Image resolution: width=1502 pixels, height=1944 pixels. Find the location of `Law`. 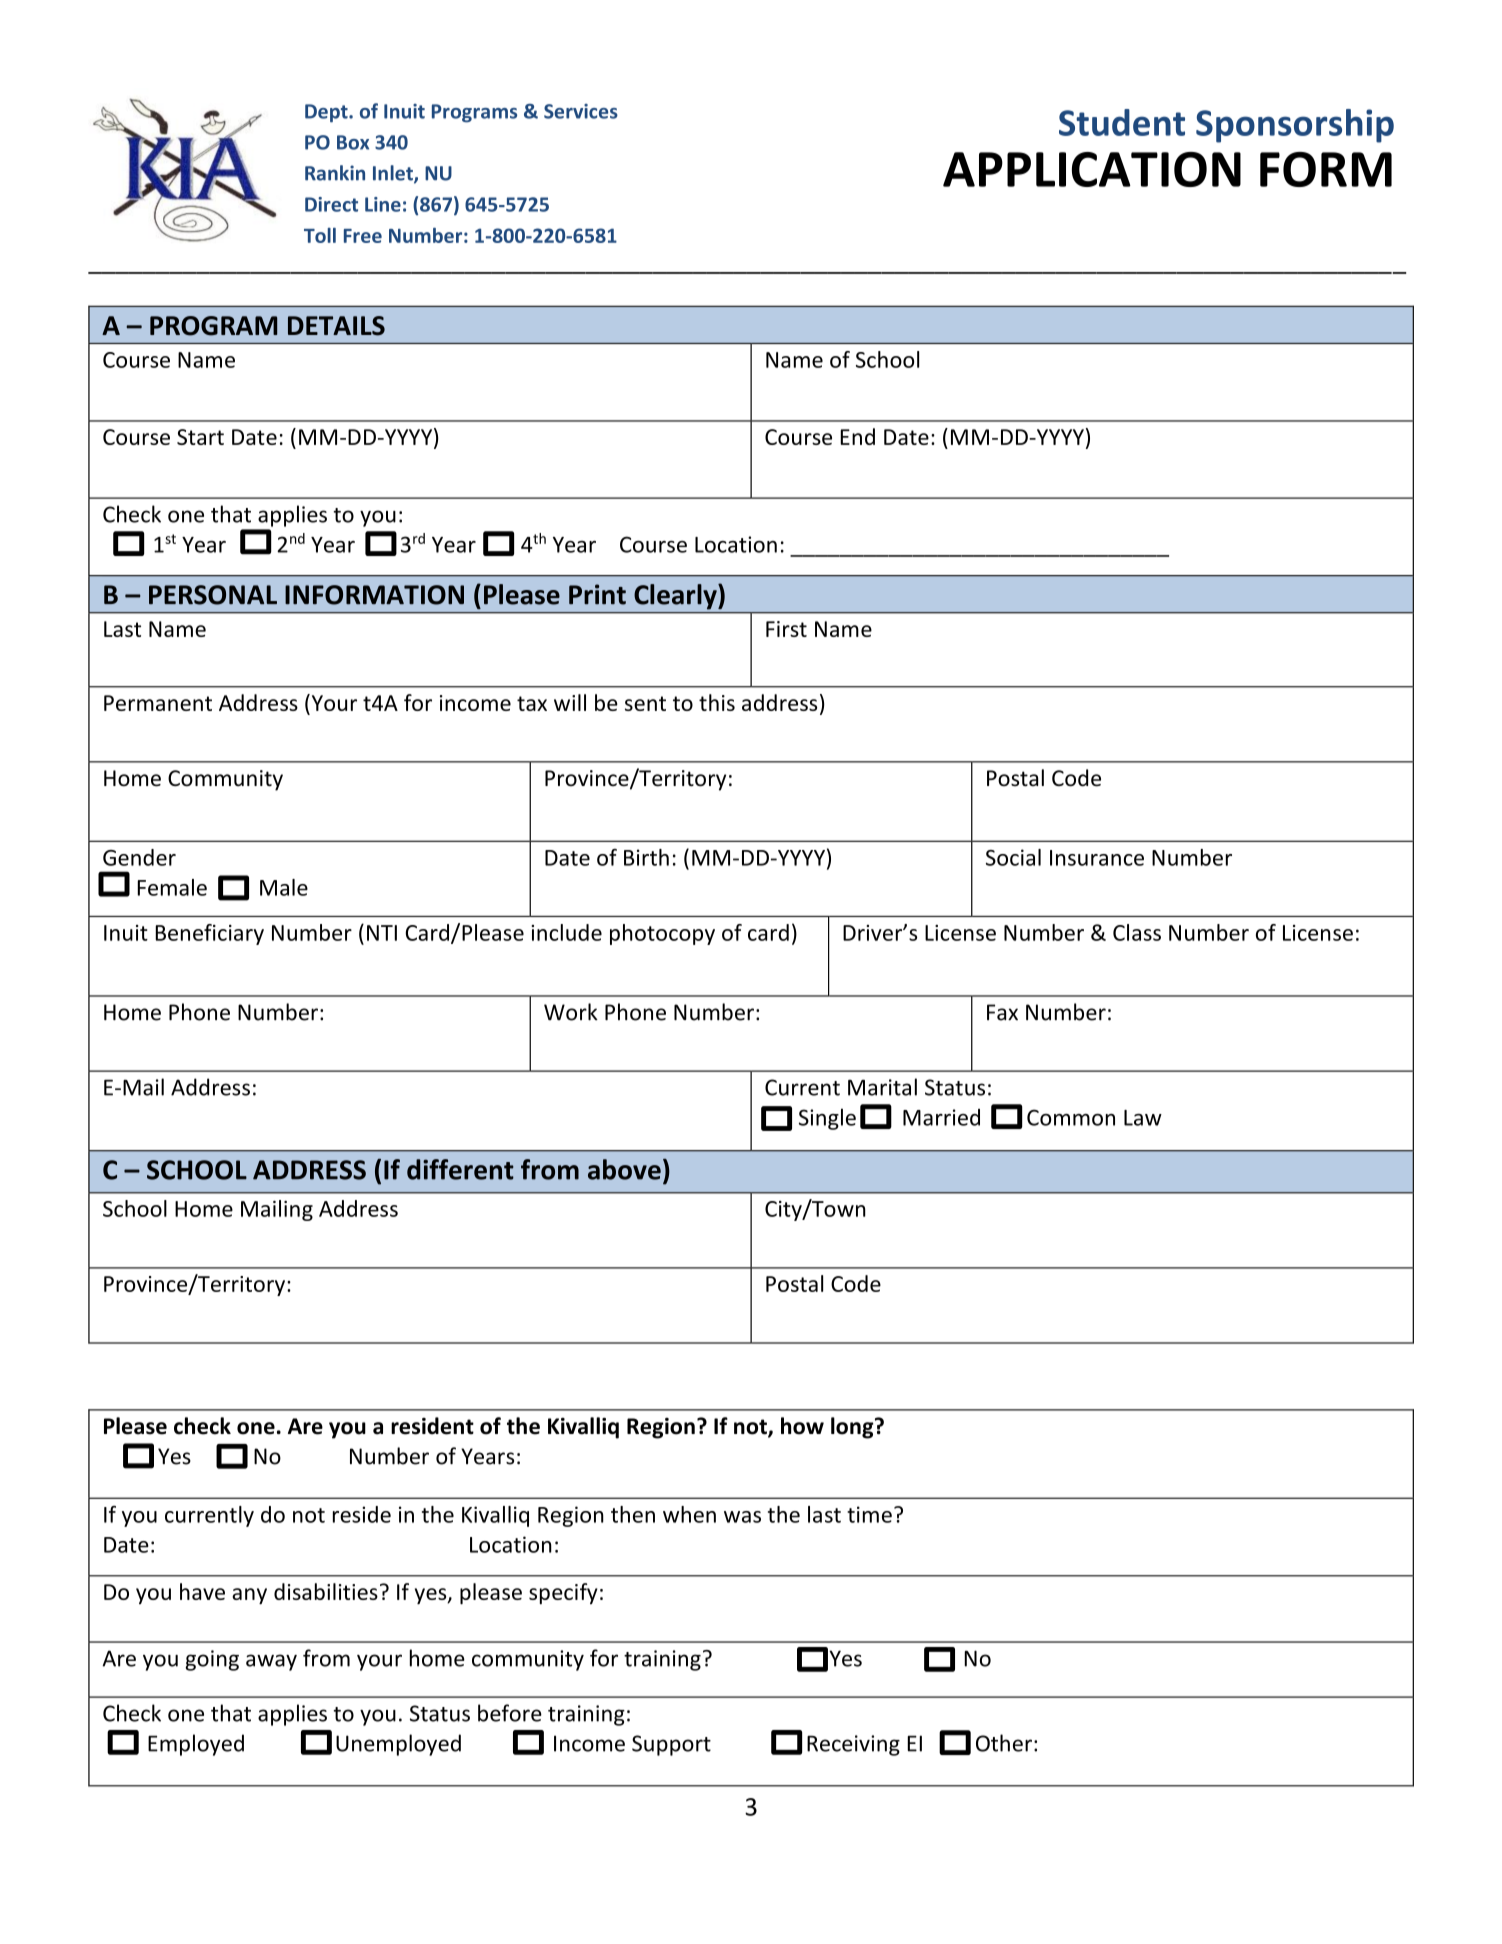

Law is located at coordinates (1143, 1118).
